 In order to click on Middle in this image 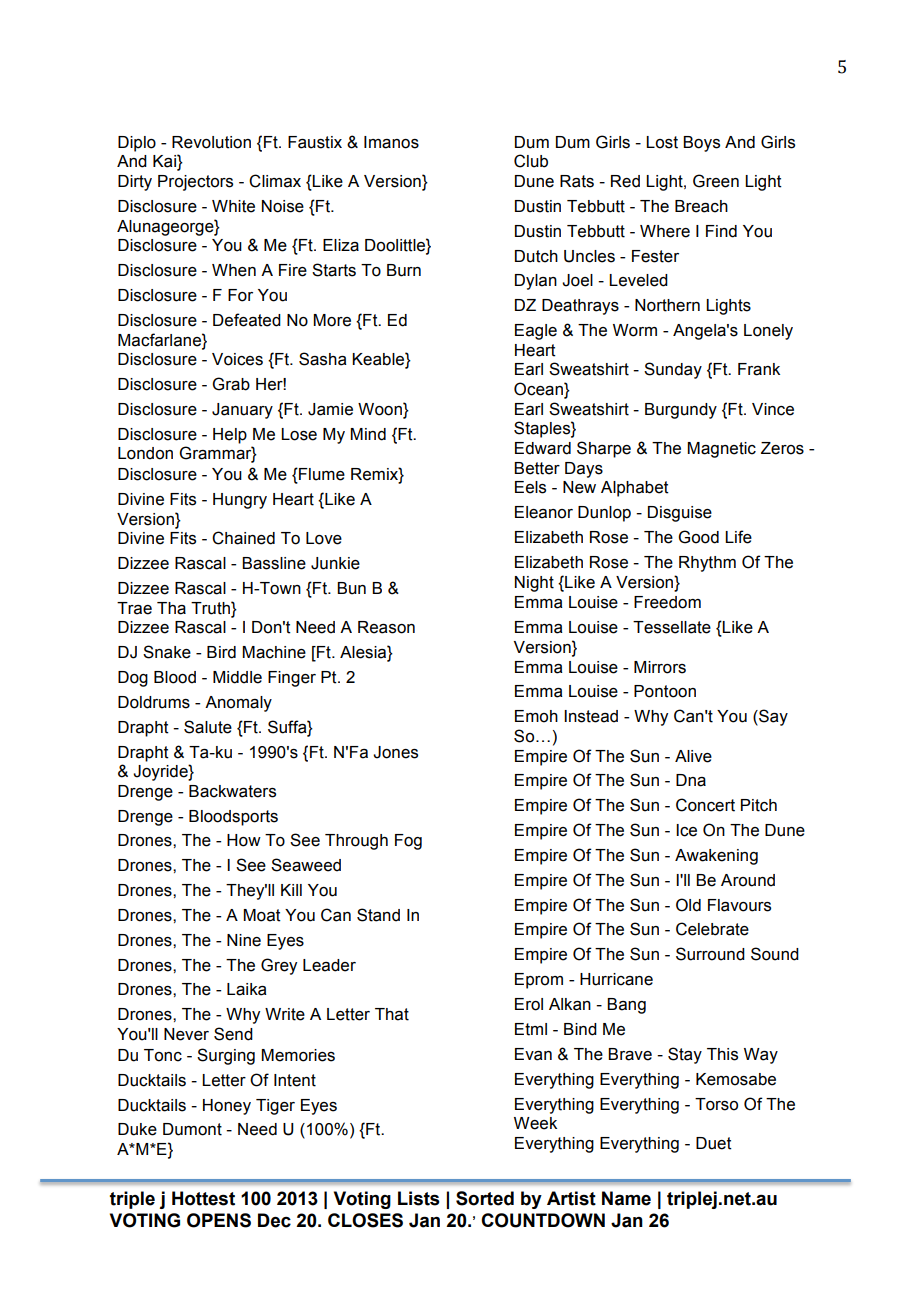, I will do `click(237, 677)`.
